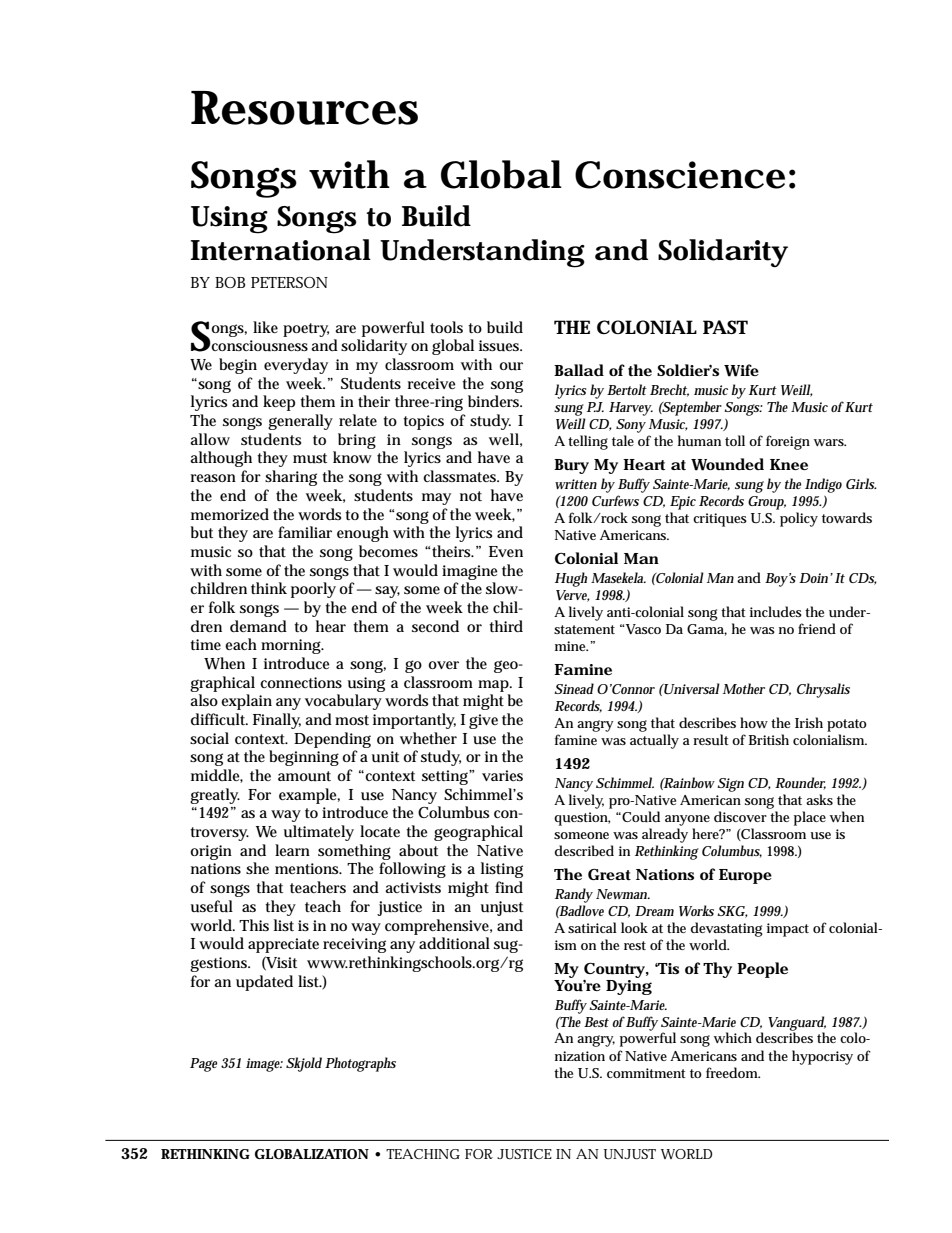  I want to click on includes, so click(776, 611).
